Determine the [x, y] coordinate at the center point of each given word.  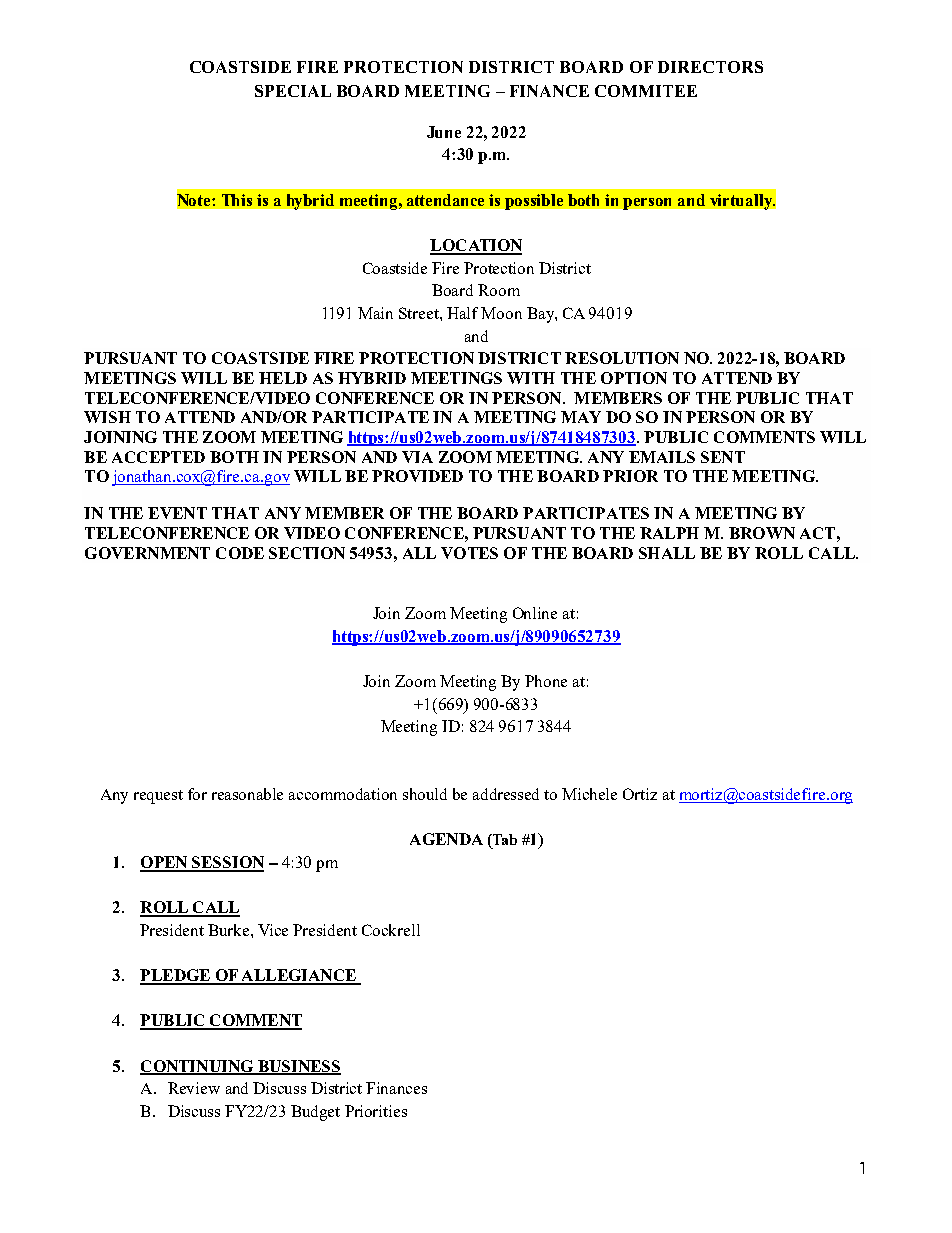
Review [194, 1088]
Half [462, 313]
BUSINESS [298, 1067]
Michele [589, 794]
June [444, 132]
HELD [283, 378]
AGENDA [446, 839]
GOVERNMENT [147, 553]
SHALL [667, 553]
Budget [315, 1113]
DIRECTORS [710, 67]
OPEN [165, 863]
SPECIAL [293, 91]
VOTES [469, 553]
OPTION [634, 378]
